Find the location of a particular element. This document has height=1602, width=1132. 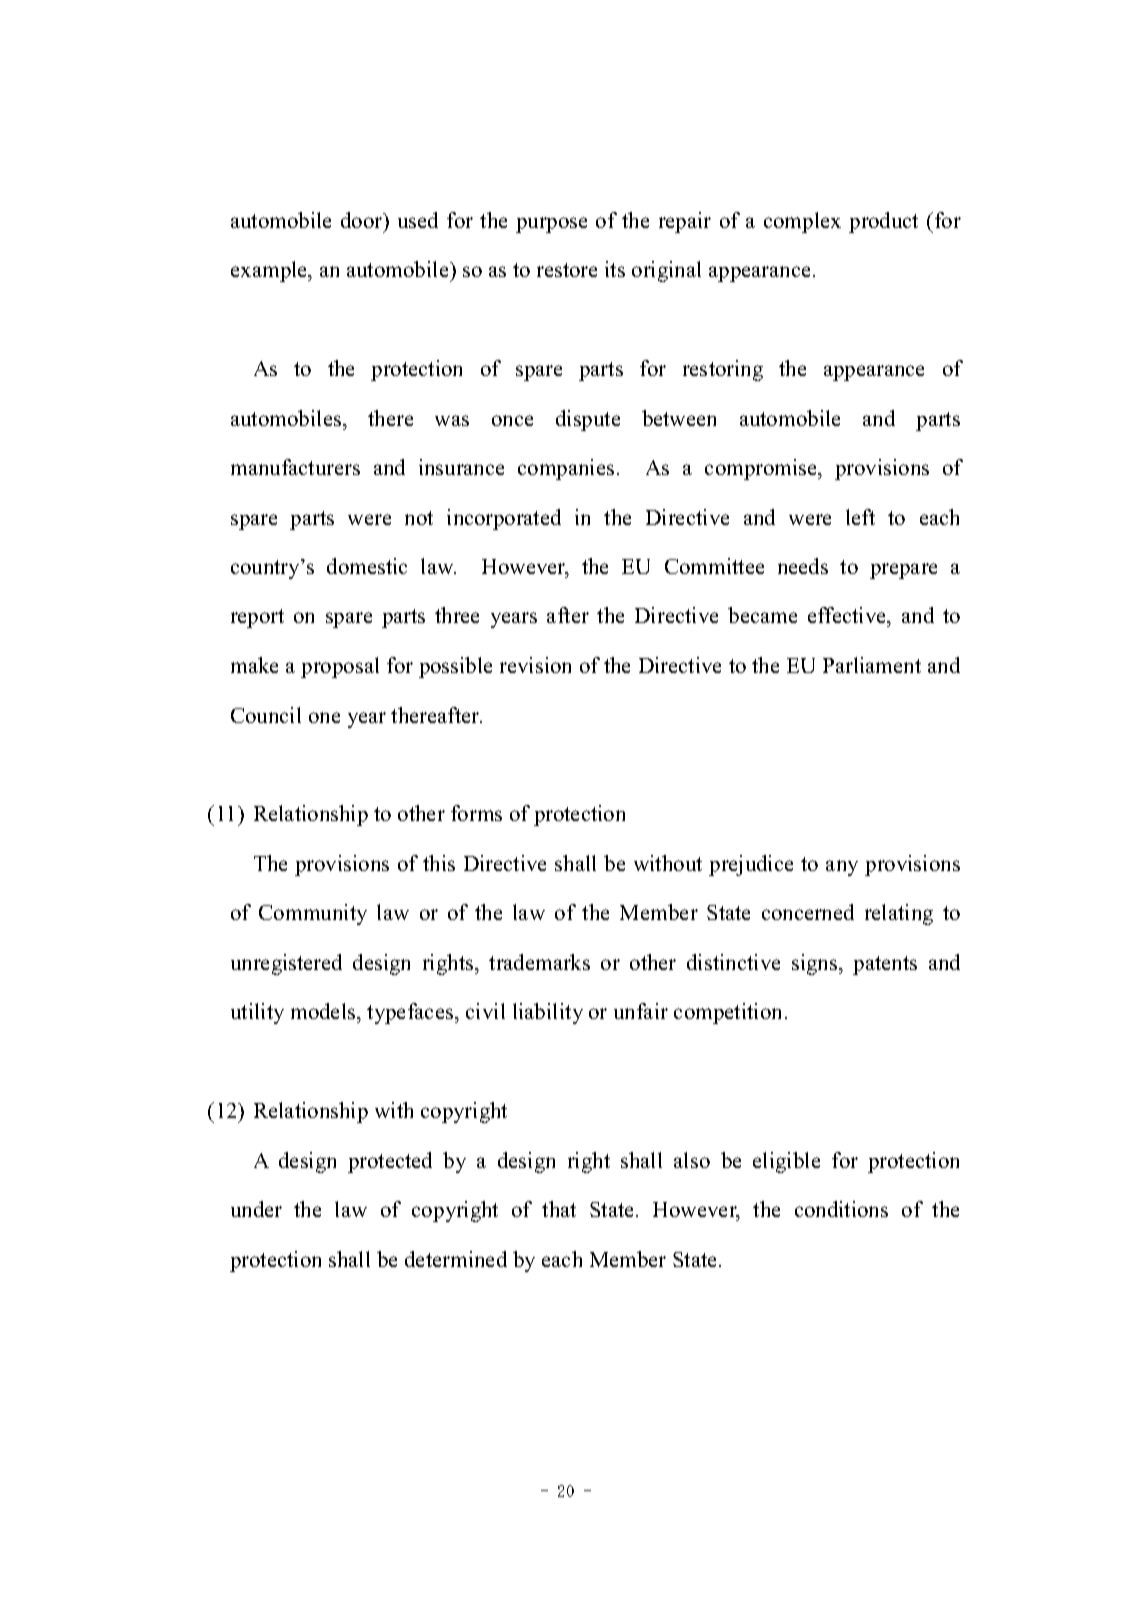

revision is located at coordinates (535, 665).
